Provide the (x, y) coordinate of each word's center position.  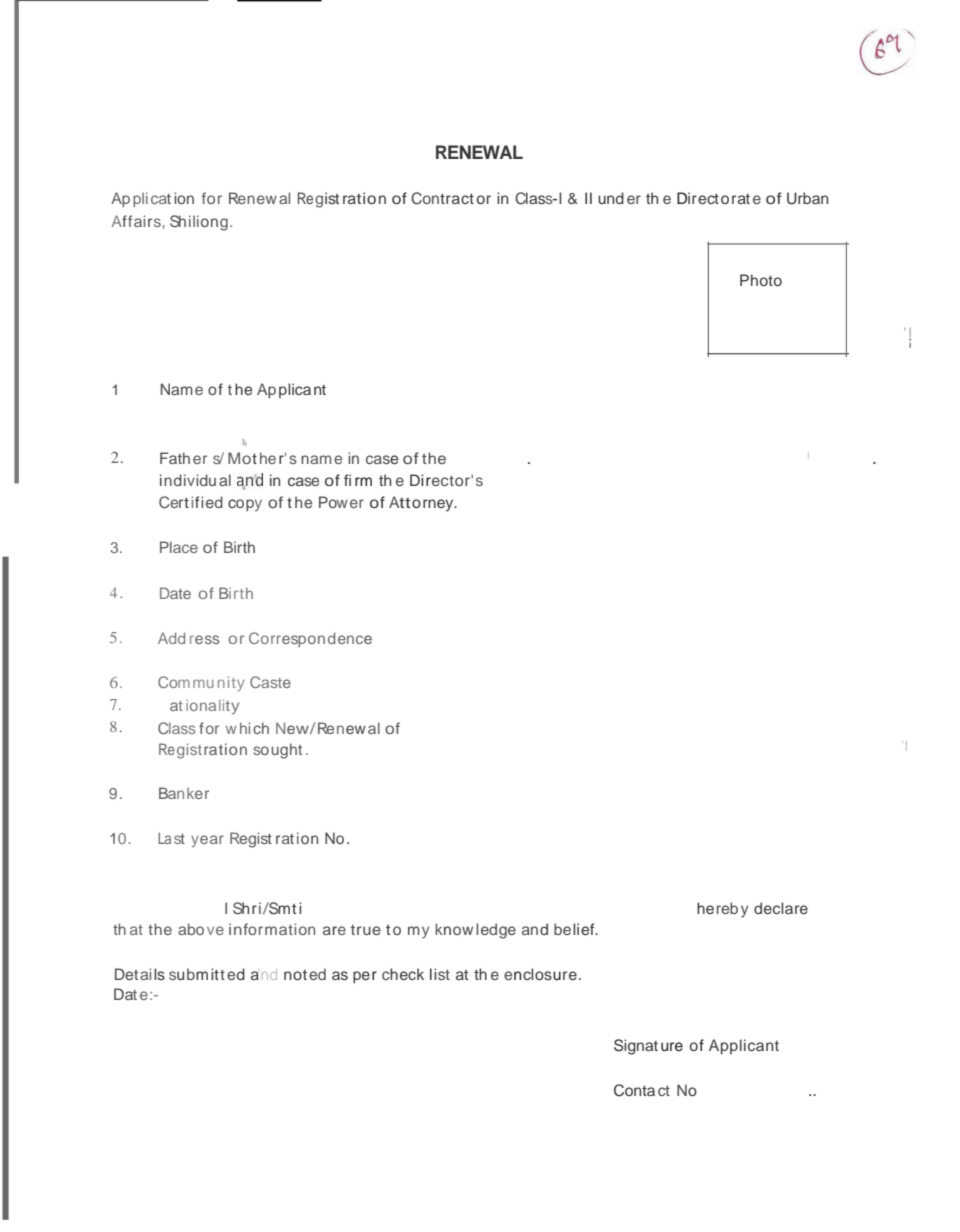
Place (179, 547)
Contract (442, 198)
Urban (807, 198)
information (272, 929)
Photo (761, 280)
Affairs (137, 221)
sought (278, 751)
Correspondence (310, 639)
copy (245, 505)
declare (781, 908)
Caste (270, 682)
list (440, 974)
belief (575, 929)
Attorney (422, 504)
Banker (184, 793)
